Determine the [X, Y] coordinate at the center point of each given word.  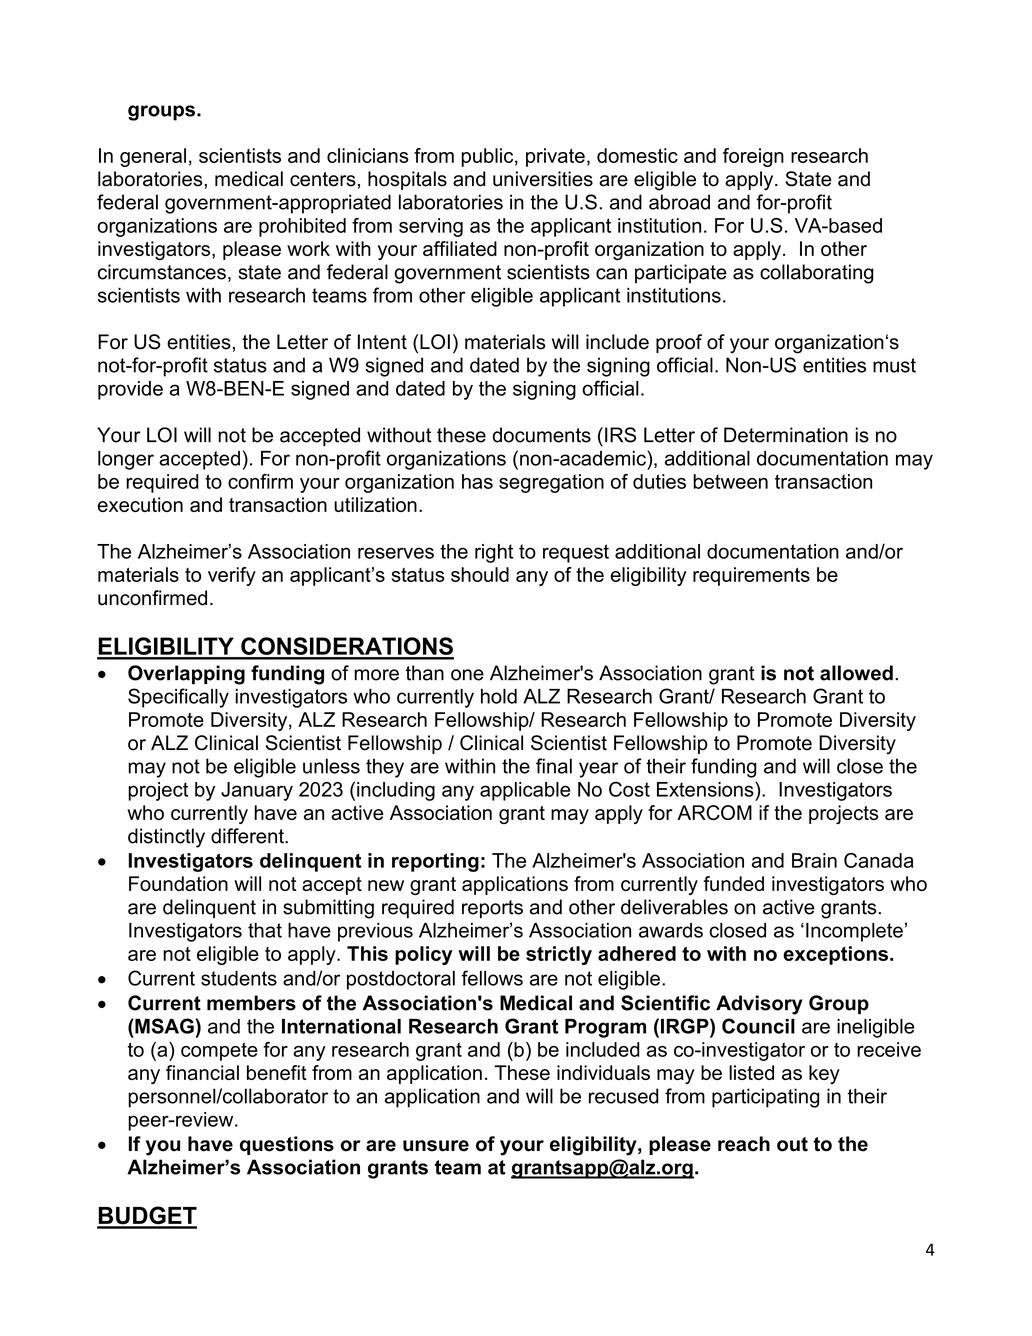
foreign [753, 157]
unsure [436, 1146]
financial [202, 1072]
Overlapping [186, 675]
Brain [814, 860]
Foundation [178, 883]
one [467, 675]
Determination [786, 435]
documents [541, 435]
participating [765, 1098]
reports [492, 909]
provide [130, 390]
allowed [856, 673]
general [153, 157]
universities [543, 179]
